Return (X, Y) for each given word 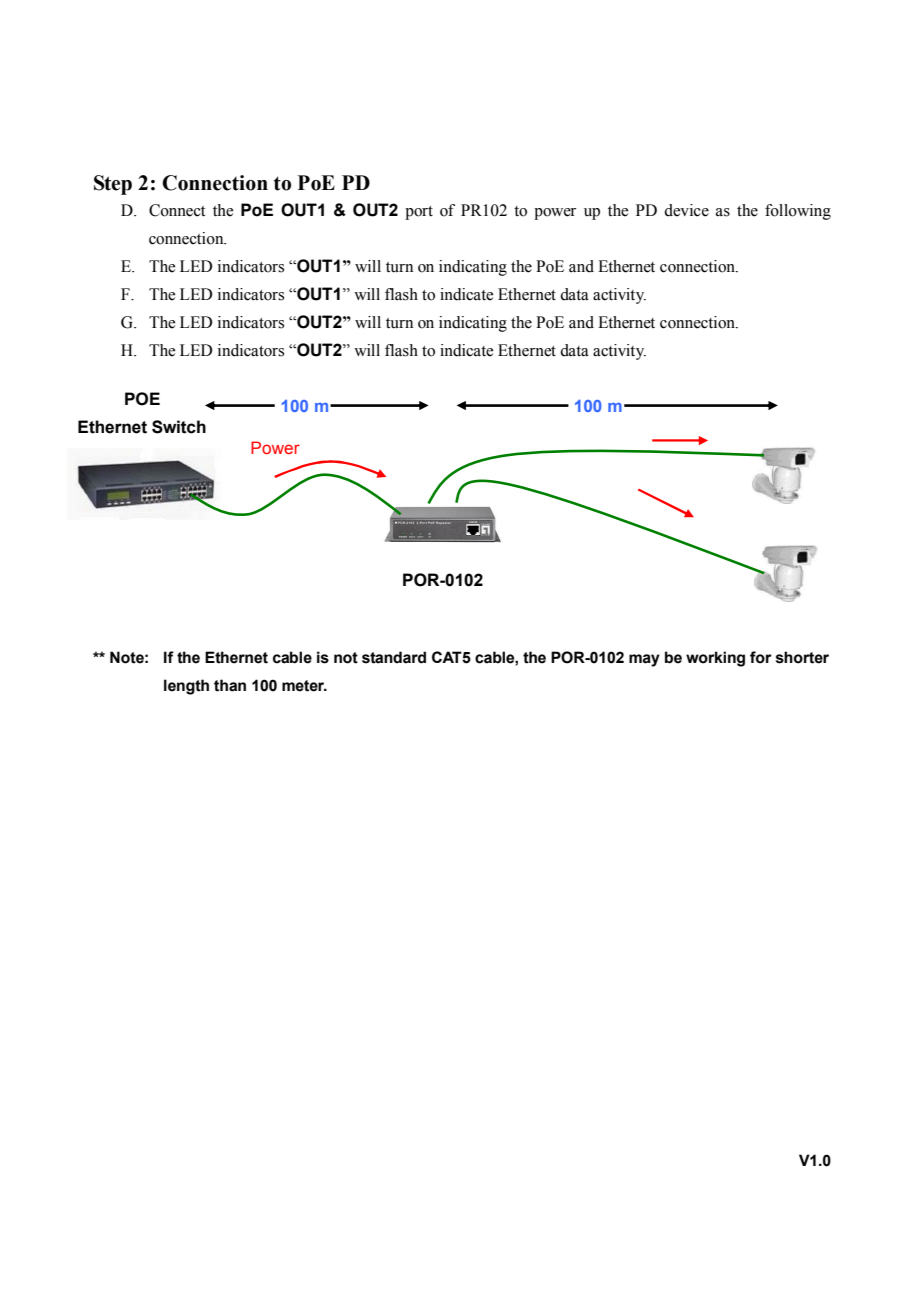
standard (394, 657)
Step (113, 185)
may (644, 660)
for (761, 657)
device (686, 210)
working (715, 659)
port (419, 213)
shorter (802, 657)
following (798, 212)
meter (304, 686)
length (186, 687)
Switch (179, 427)
